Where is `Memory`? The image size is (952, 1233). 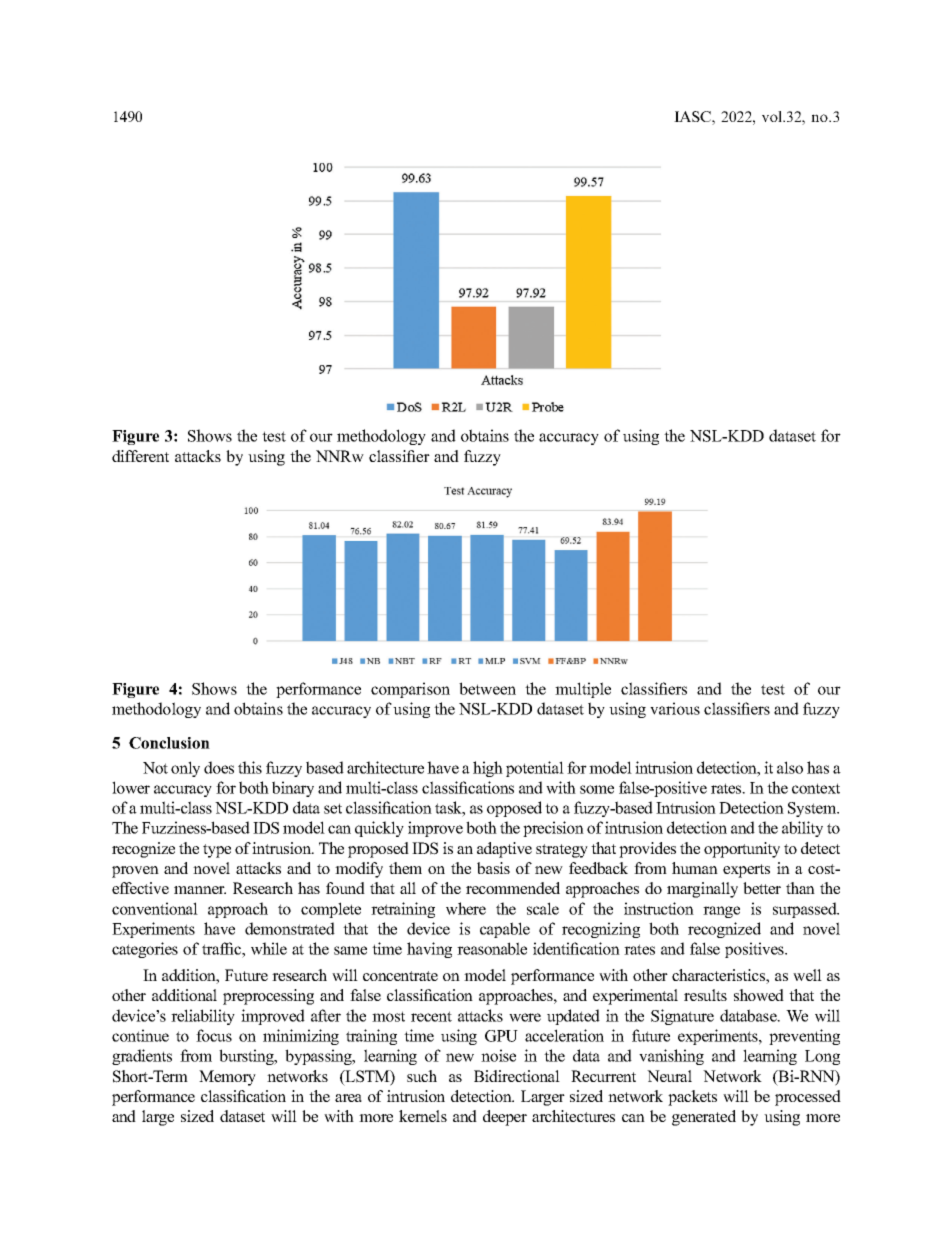 Memory is located at coordinates (227, 1078).
